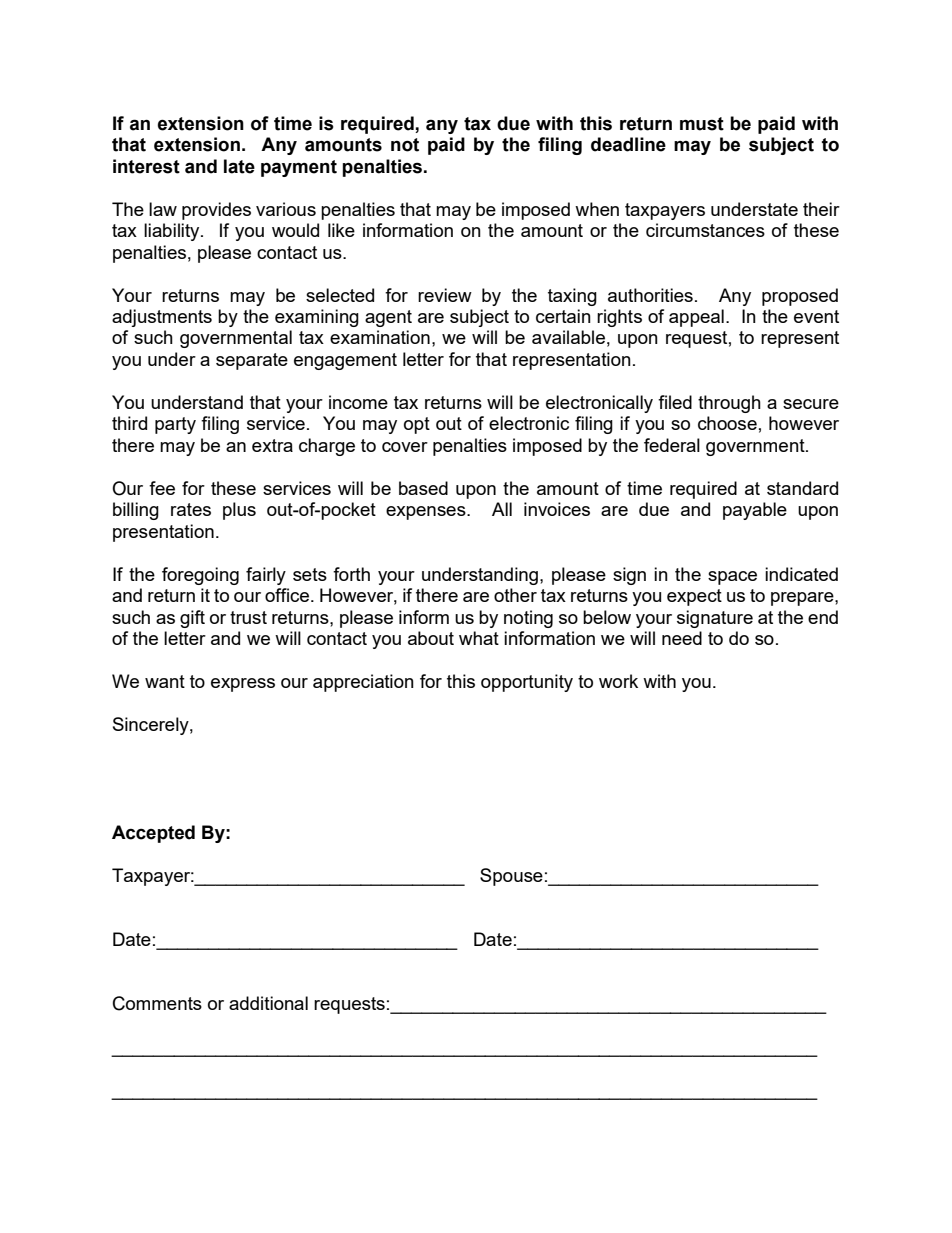 The height and width of the document is (1233, 952). What do you see at coordinates (191, 509) in the document?
I see `rates` at bounding box center [191, 509].
